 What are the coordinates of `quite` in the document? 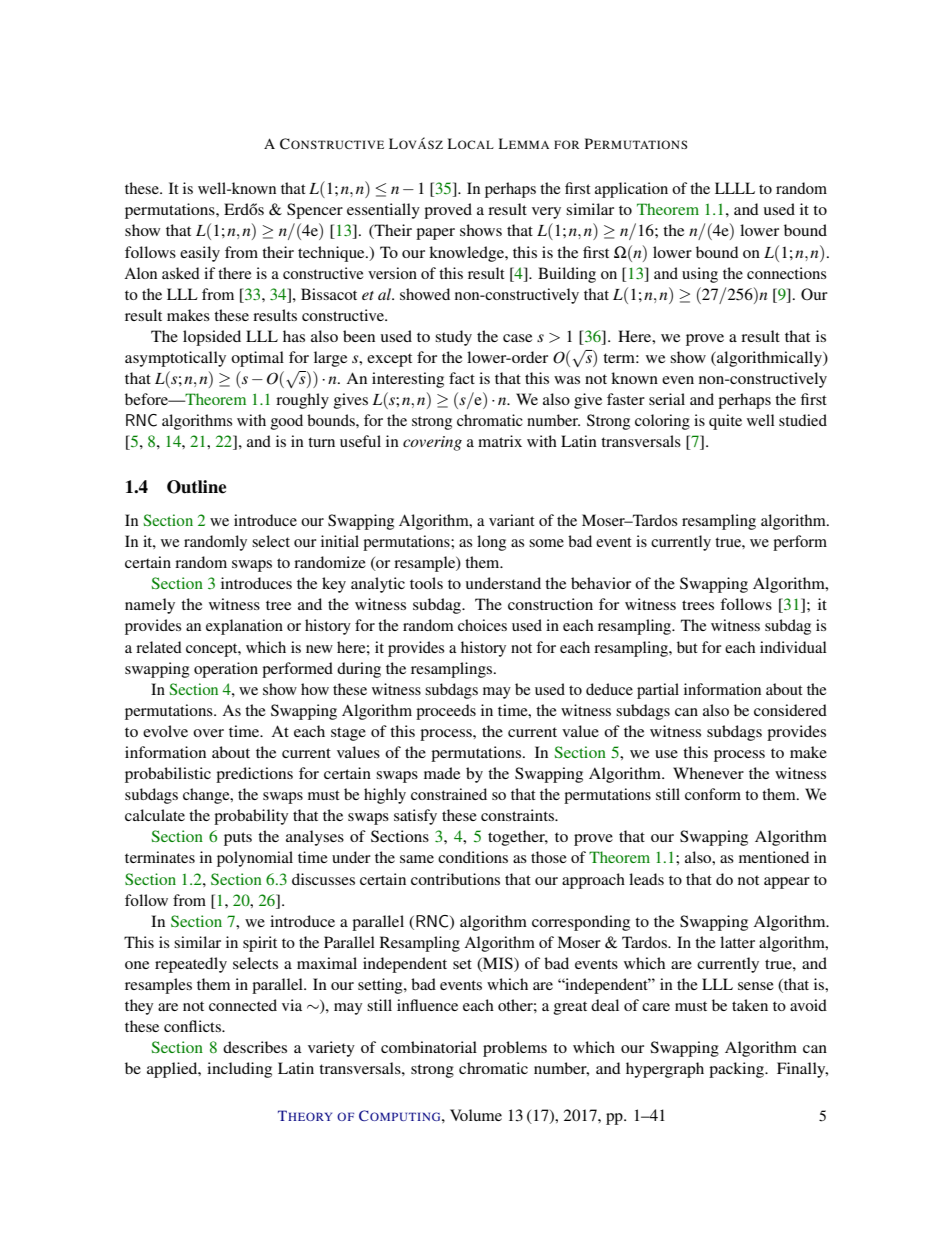 It's located at (725, 422).
